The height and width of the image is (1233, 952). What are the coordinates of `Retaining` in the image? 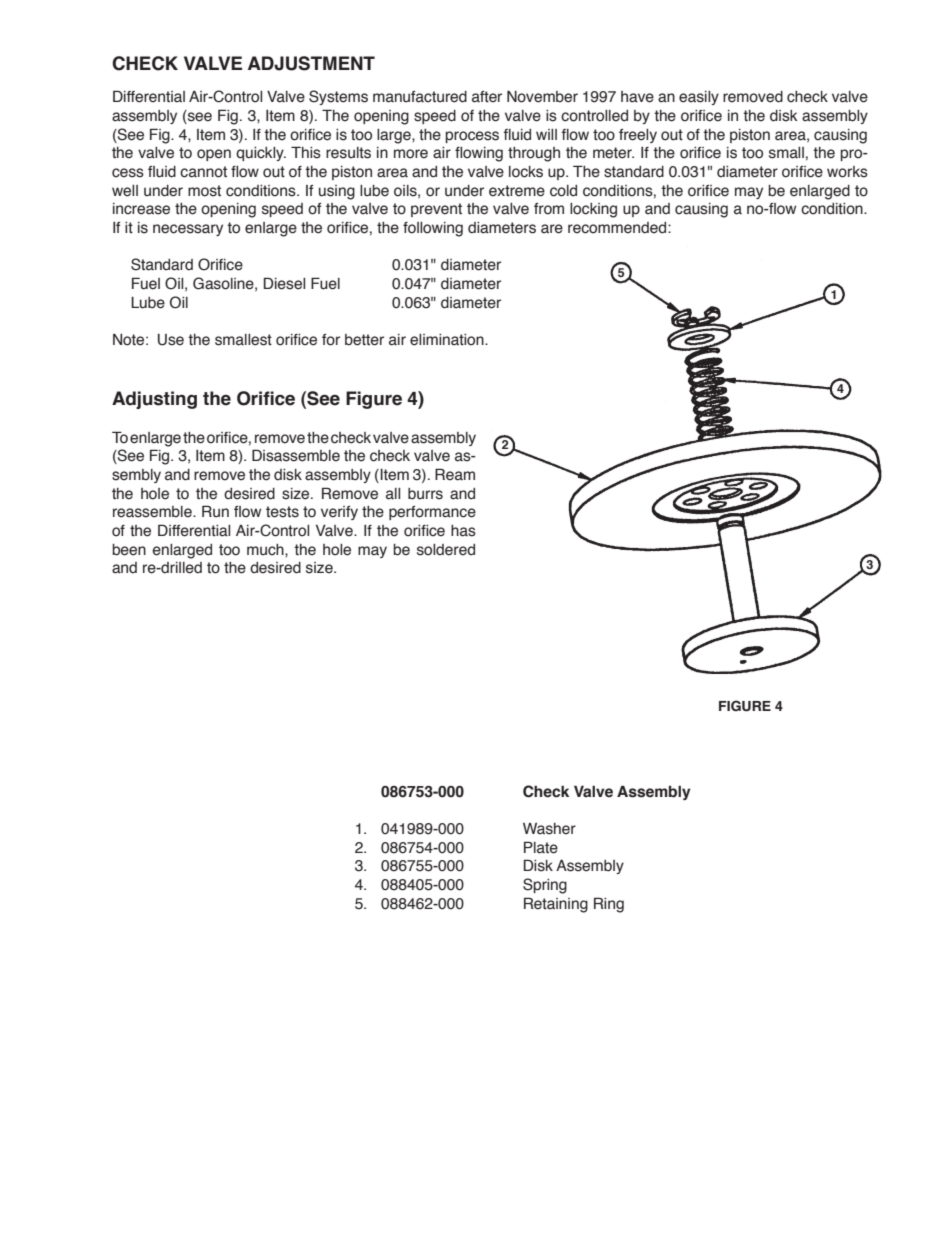 It's located at (556, 905).
